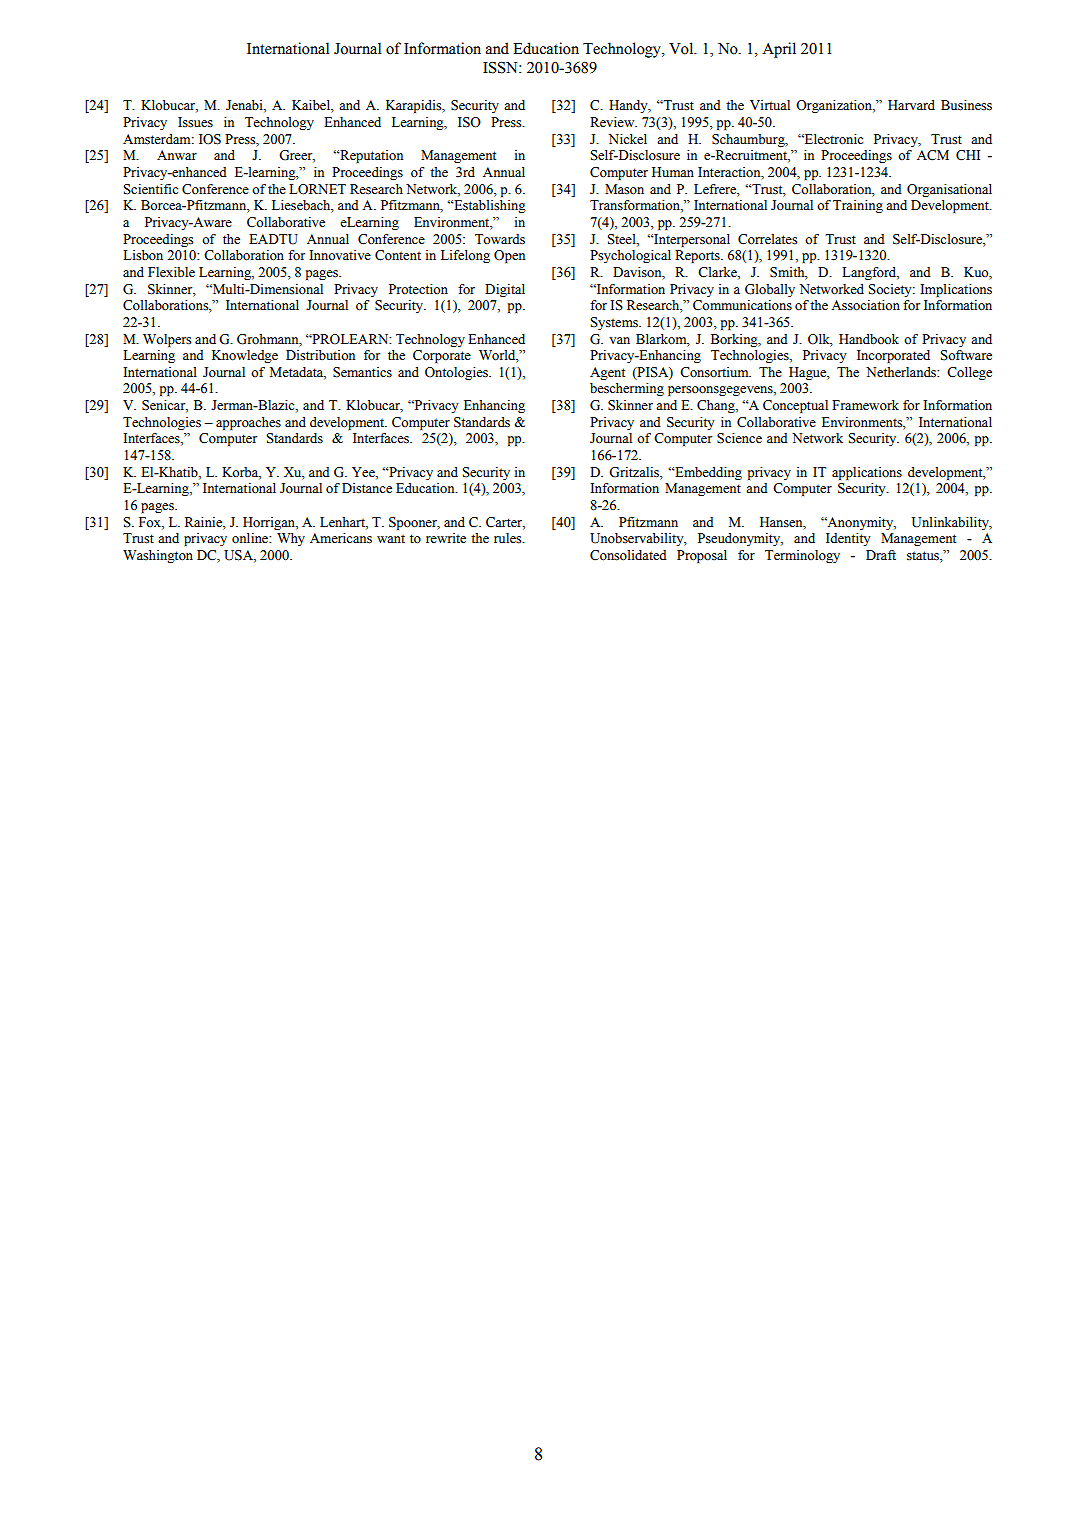 This screenshot has width=1077, height=1524. What do you see at coordinates (848, 539) in the screenshot?
I see `Identity` at bounding box center [848, 539].
